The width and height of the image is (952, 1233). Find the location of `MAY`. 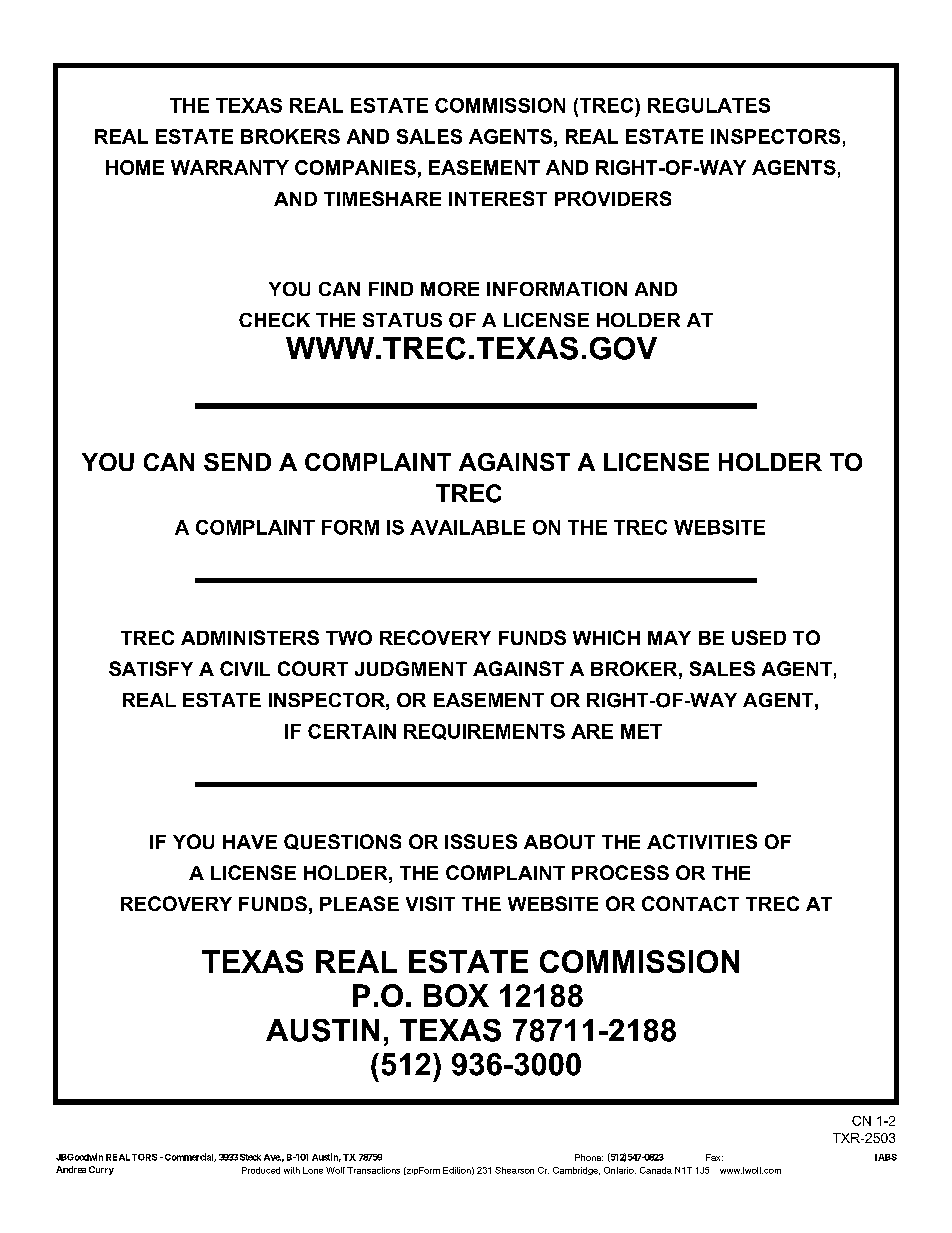

MAY is located at coordinates (669, 638).
